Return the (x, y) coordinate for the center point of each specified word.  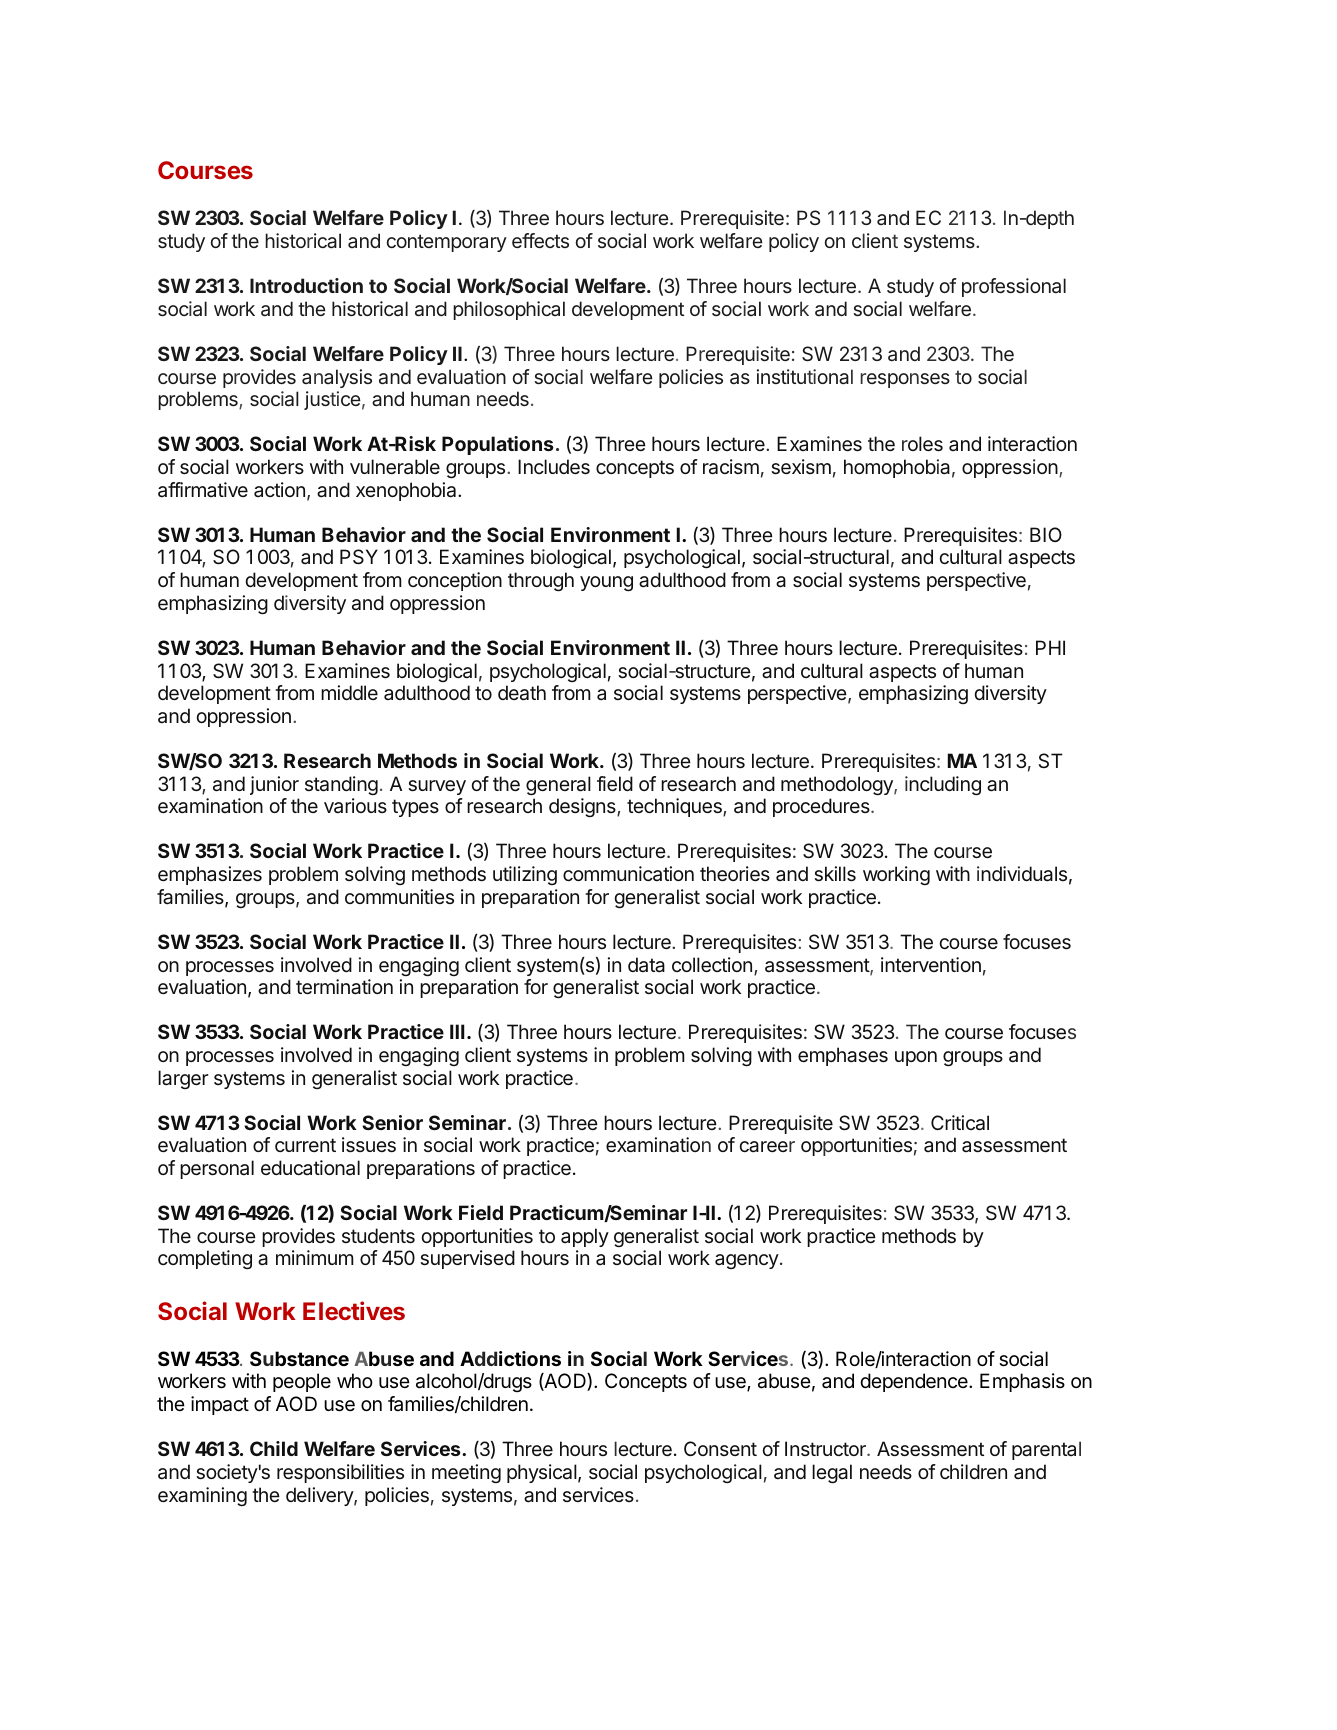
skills (835, 873)
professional (1014, 287)
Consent (720, 1448)
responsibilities (340, 1473)
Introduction (306, 285)
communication (628, 874)
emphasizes (210, 875)
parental (1046, 1450)
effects (540, 240)
